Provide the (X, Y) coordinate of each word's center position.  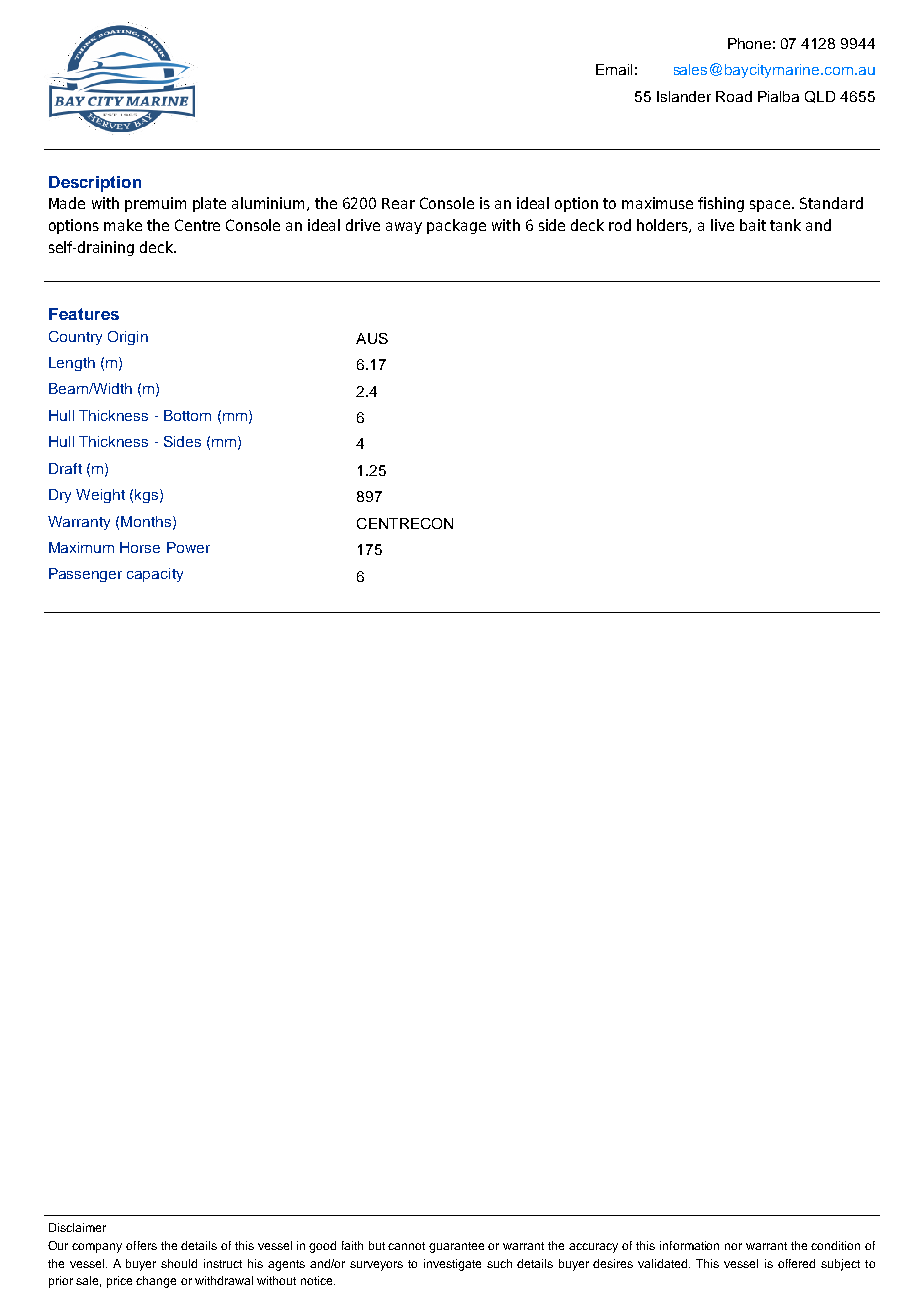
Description (95, 184)
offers (141, 1245)
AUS (372, 338)
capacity (155, 575)
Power (188, 547)
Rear (398, 203)
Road (734, 96)
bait (753, 225)
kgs (148, 496)
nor (733, 1246)
